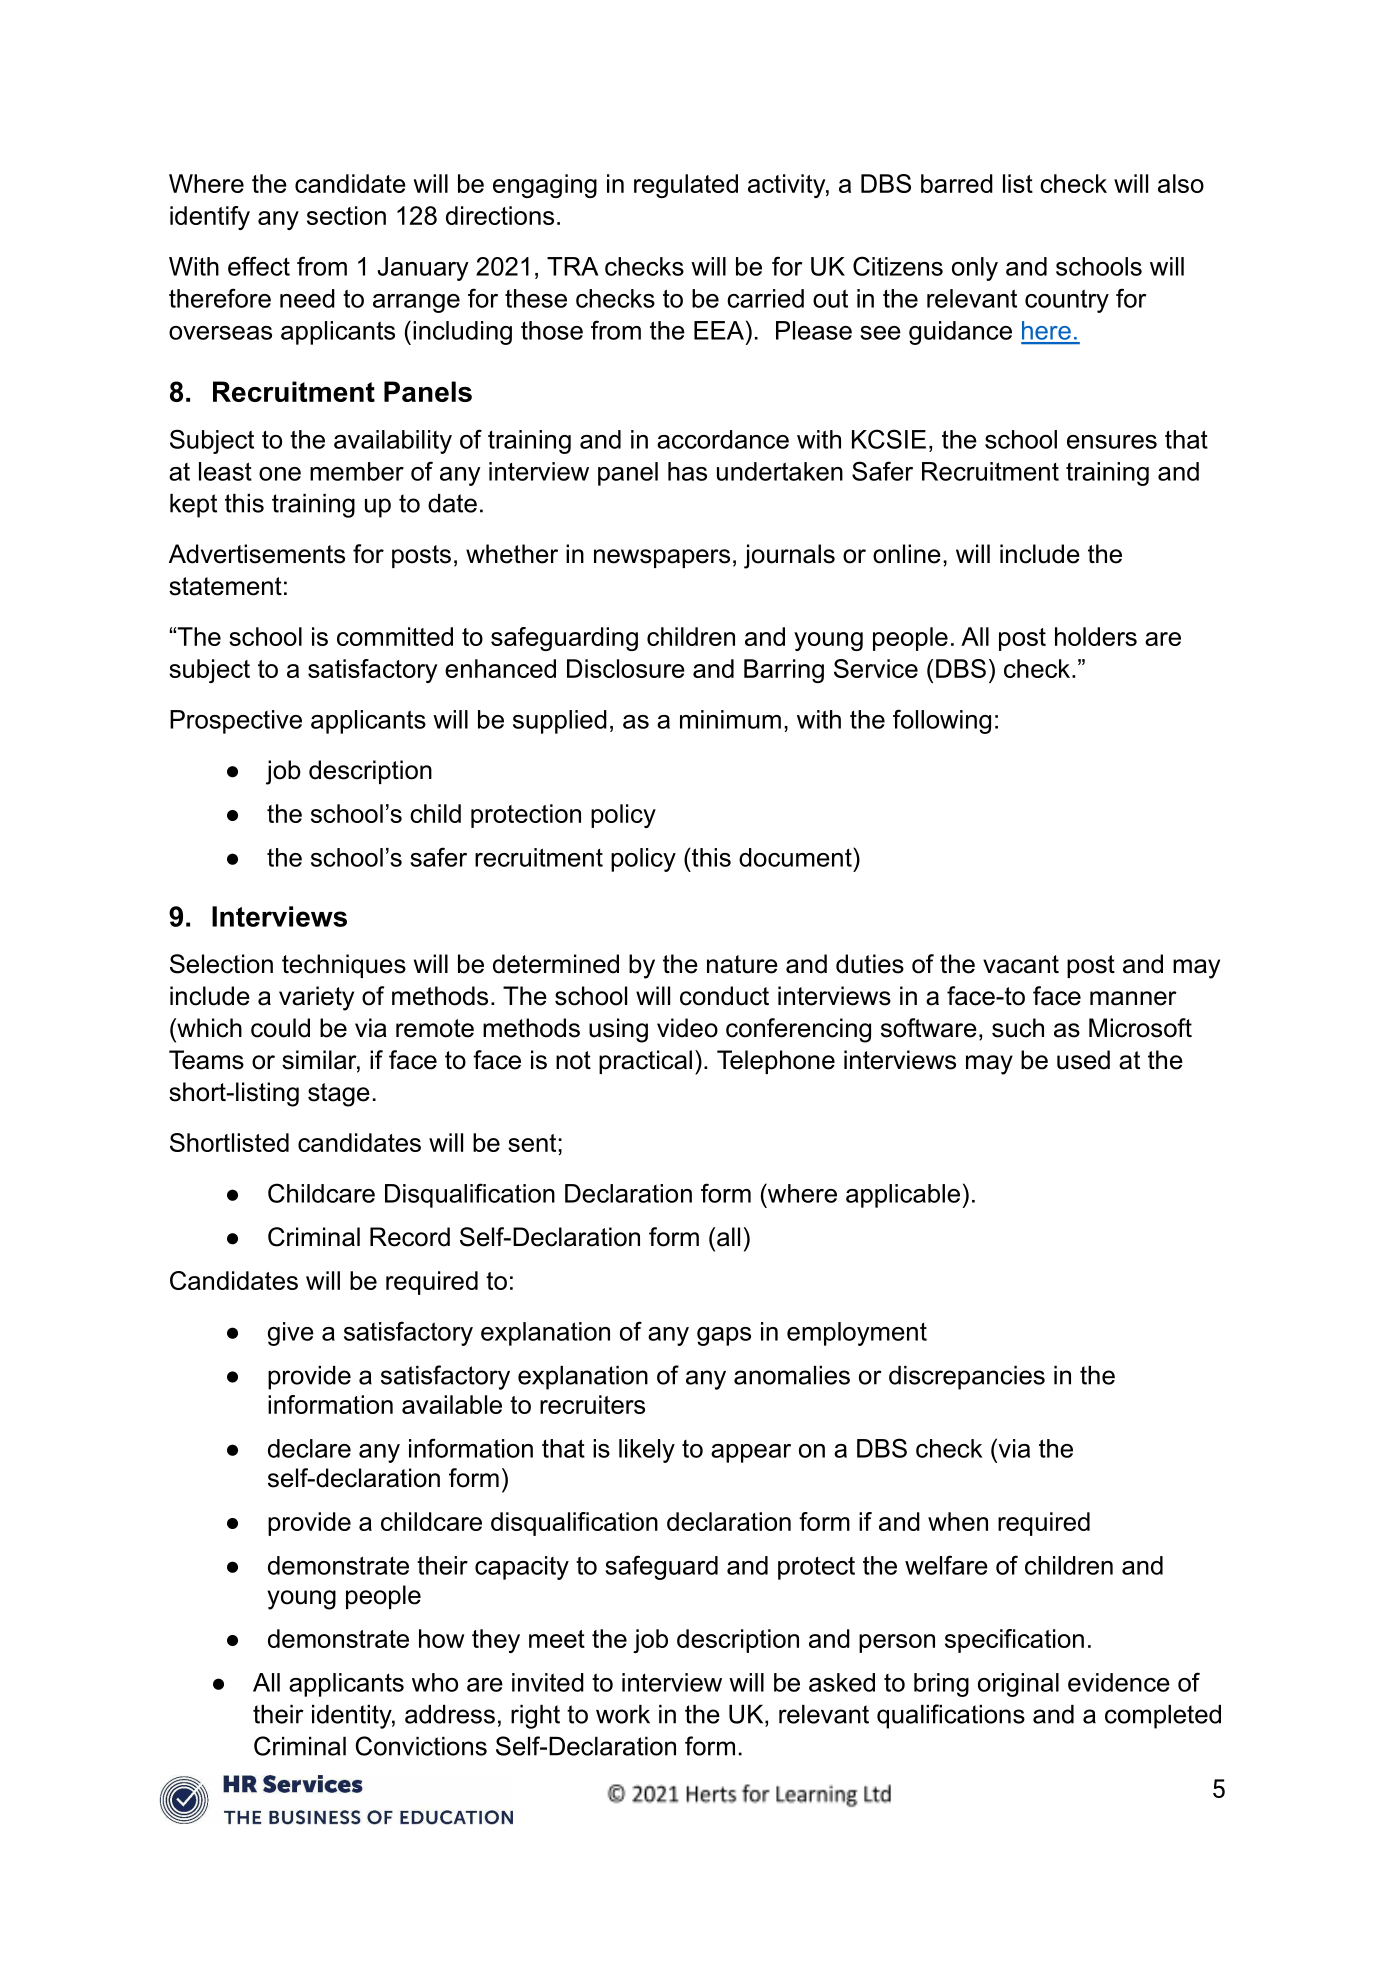 The width and height of the screenshot is (1396, 1972). I want to click on Convictions, so click(421, 1746).
